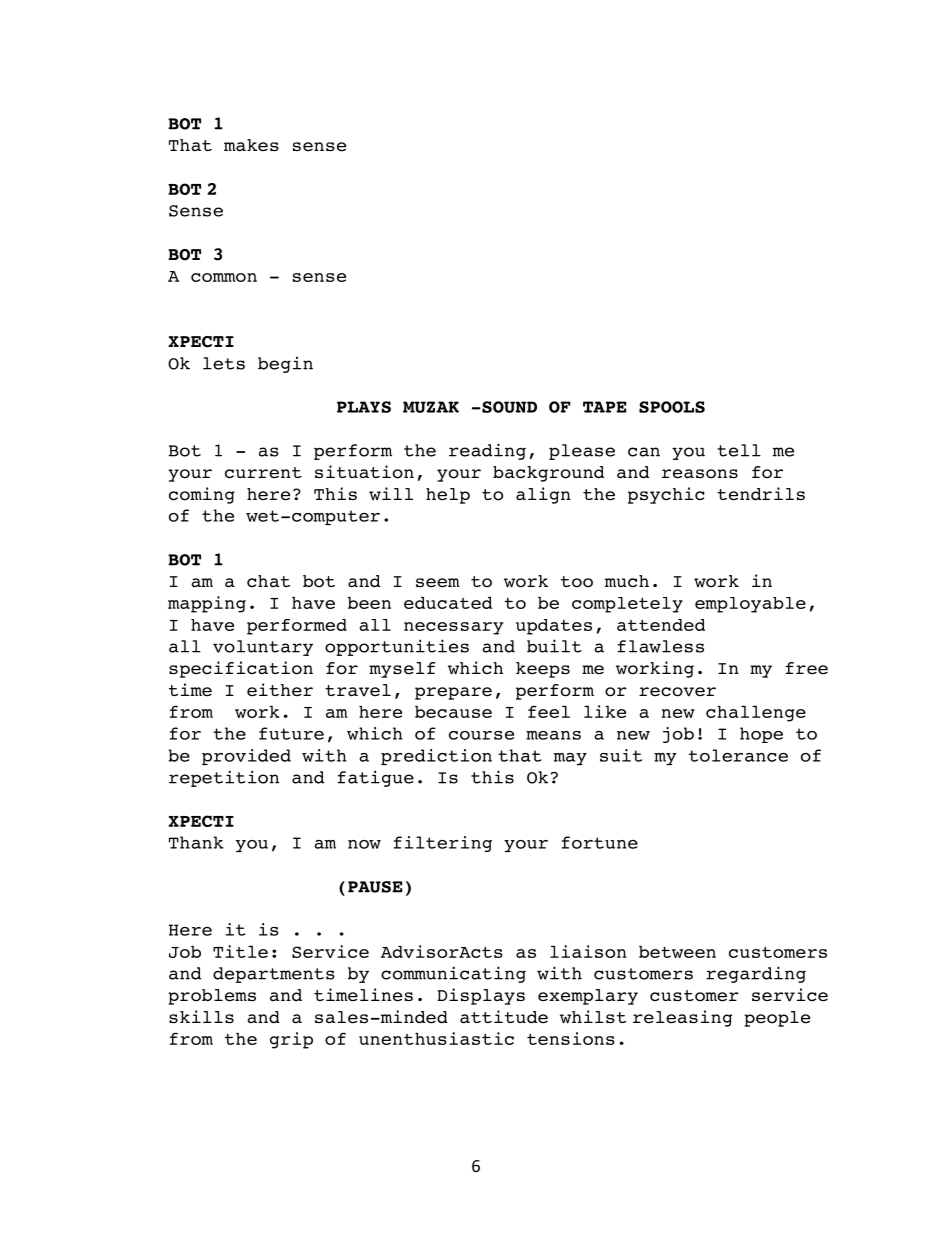 The image size is (952, 1233). I want to click on attitude, so click(504, 1017).
